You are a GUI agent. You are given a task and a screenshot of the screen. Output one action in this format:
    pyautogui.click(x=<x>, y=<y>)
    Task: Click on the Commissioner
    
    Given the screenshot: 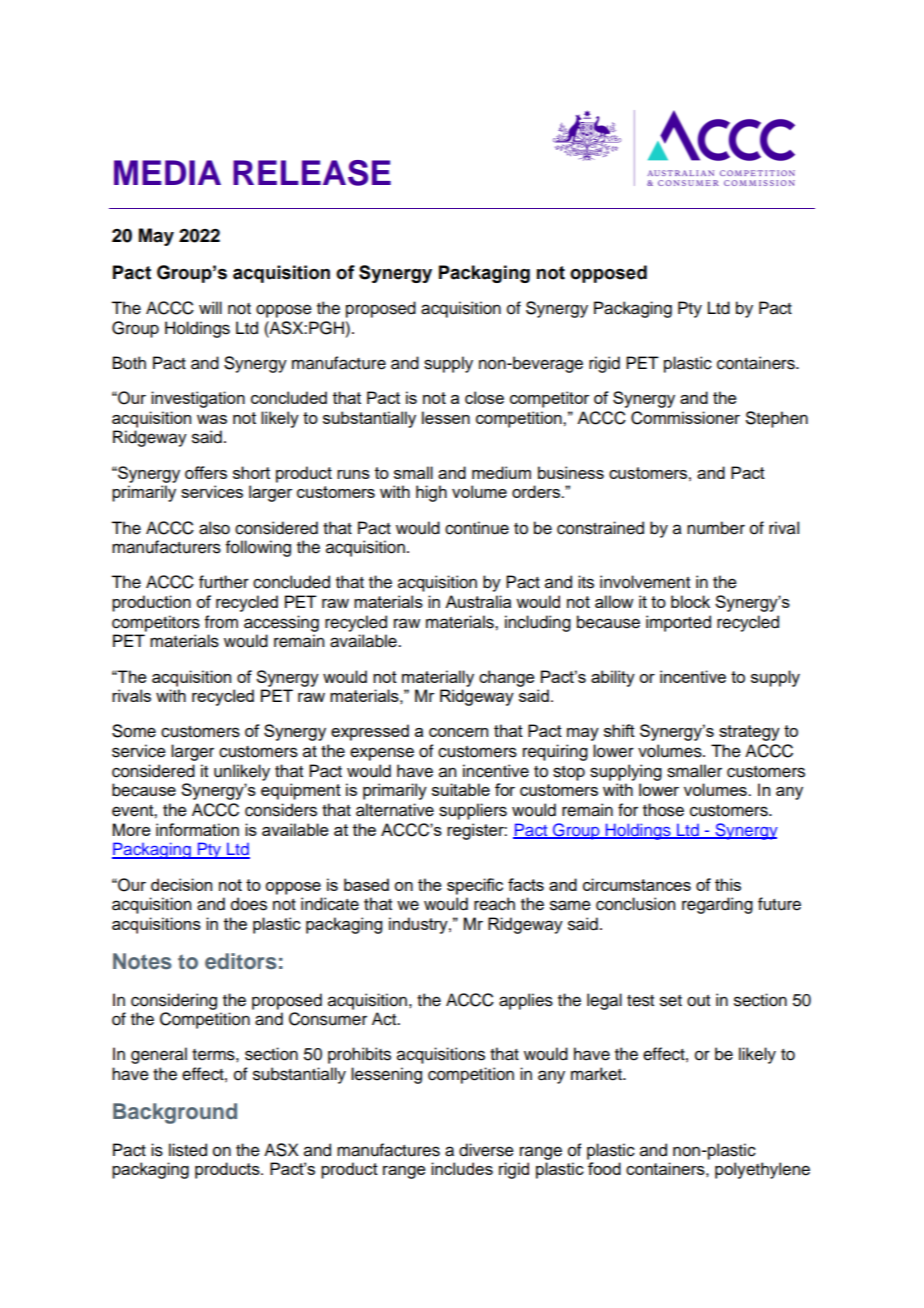 What is the action you would take?
    pyautogui.click(x=685, y=418)
